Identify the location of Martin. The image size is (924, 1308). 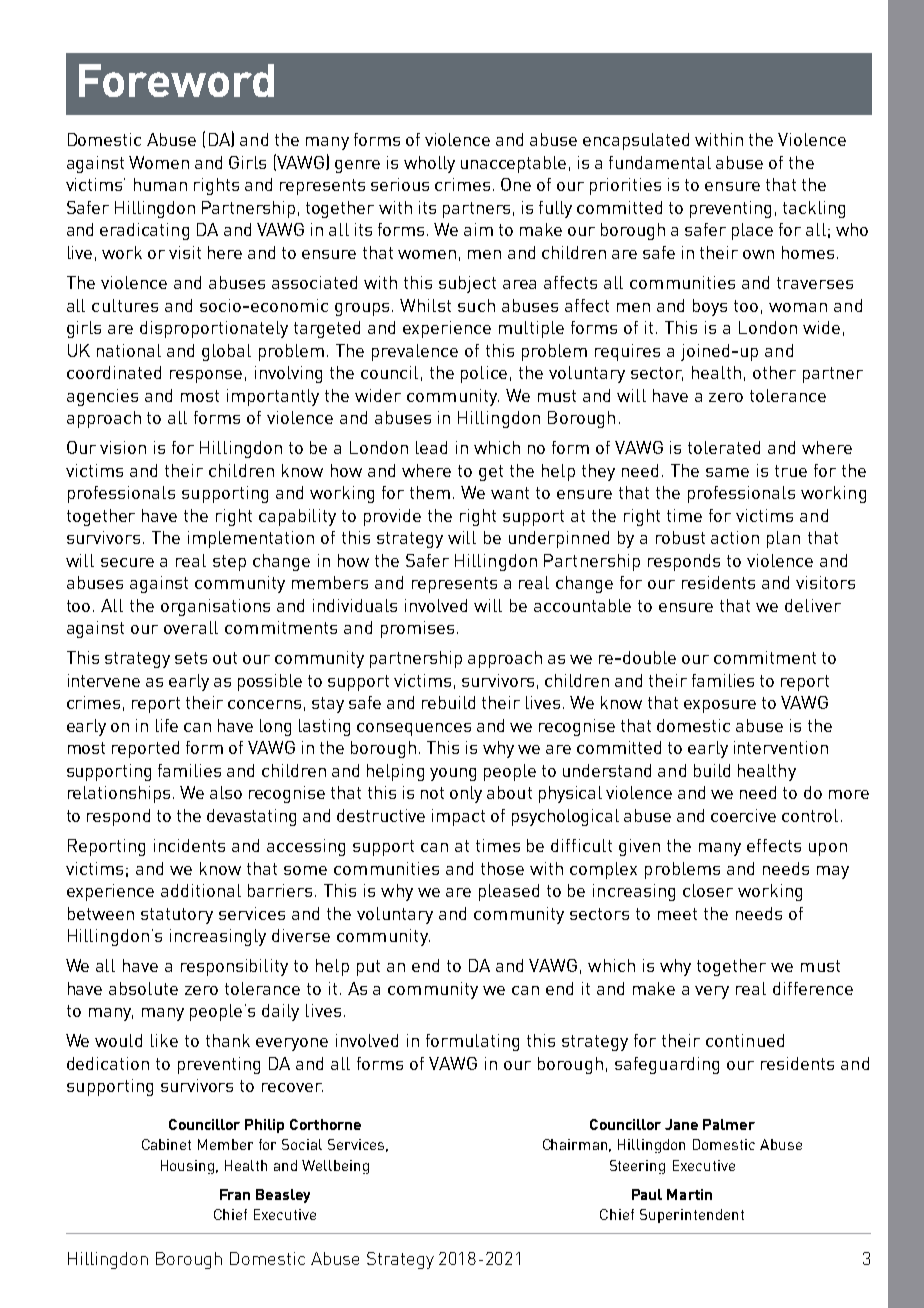
(689, 1194).
